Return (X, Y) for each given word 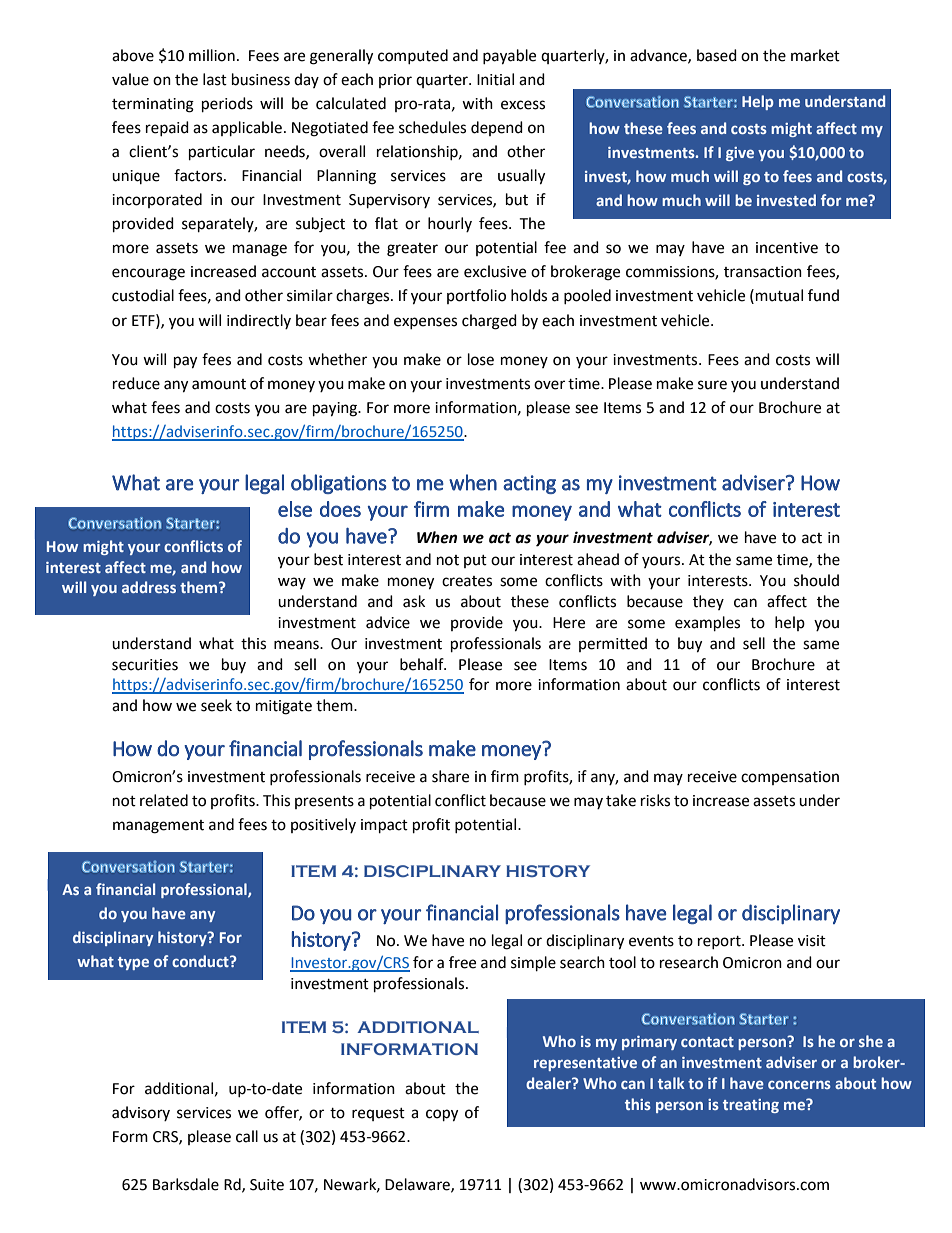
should (816, 580)
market (815, 55)
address (149, 587)
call (247, 1136)
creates (467, 581)
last (215, 79)
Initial (495, 79)
